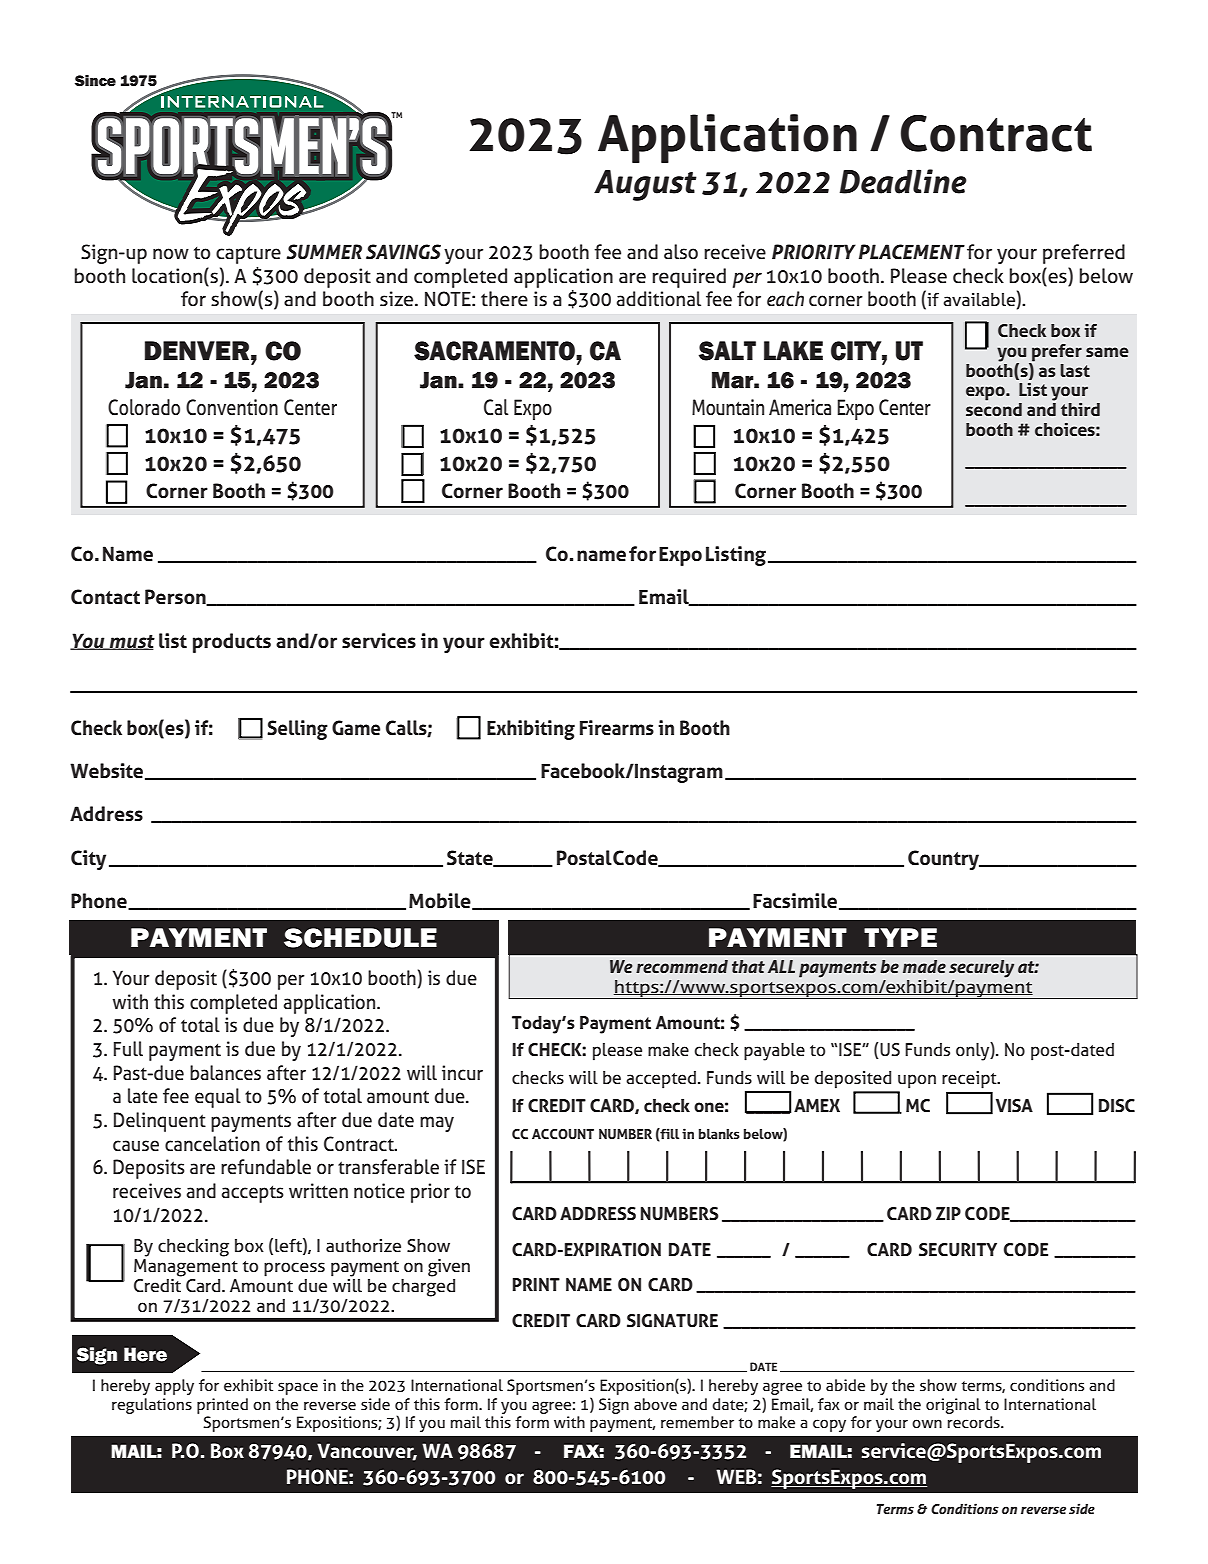  What do you see at coordinates (174, 1387) in the document?
I see `apply` at bounding box center [174, 1387].
